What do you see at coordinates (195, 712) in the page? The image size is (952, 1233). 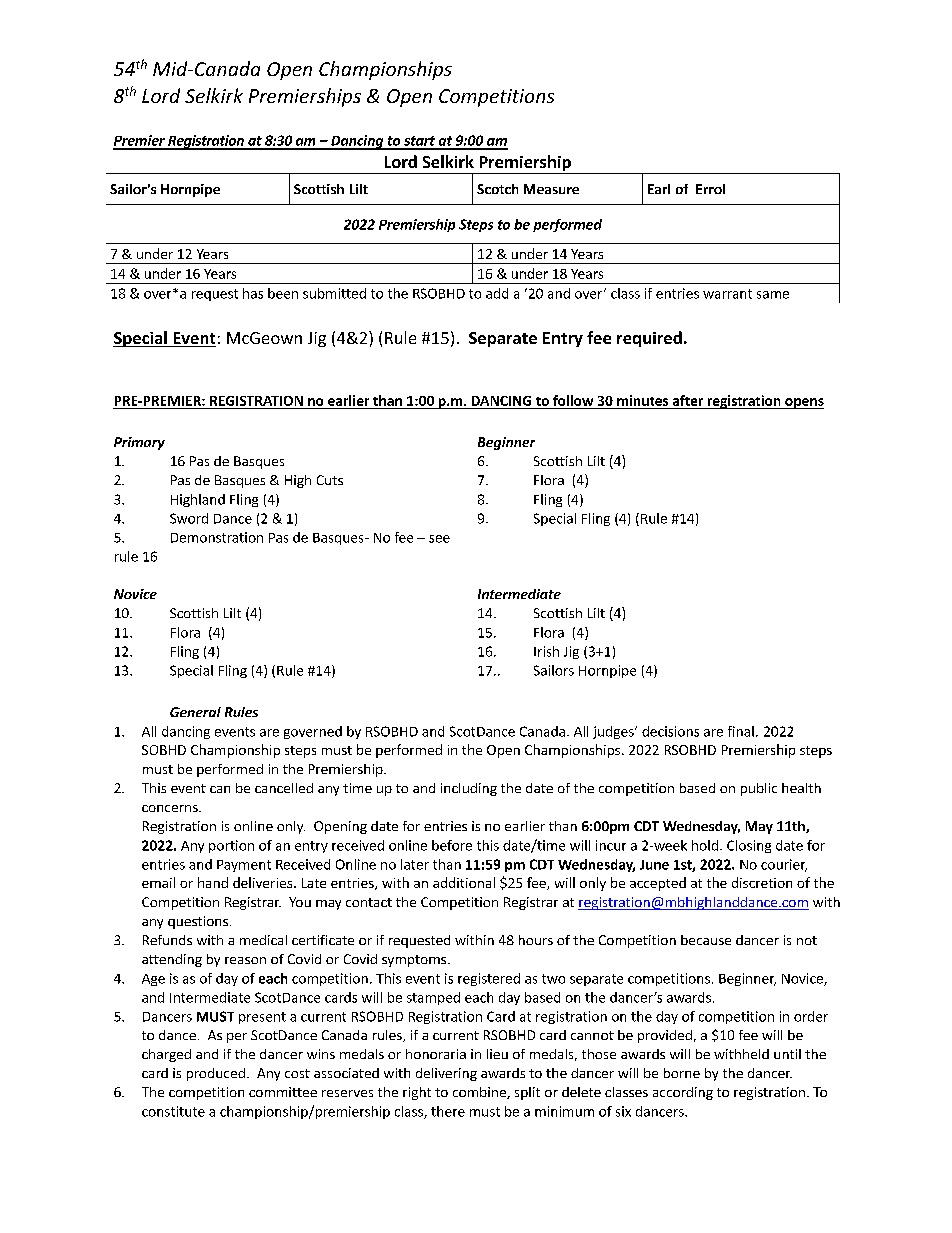 I see `General` at bounding box center [195, 712].
